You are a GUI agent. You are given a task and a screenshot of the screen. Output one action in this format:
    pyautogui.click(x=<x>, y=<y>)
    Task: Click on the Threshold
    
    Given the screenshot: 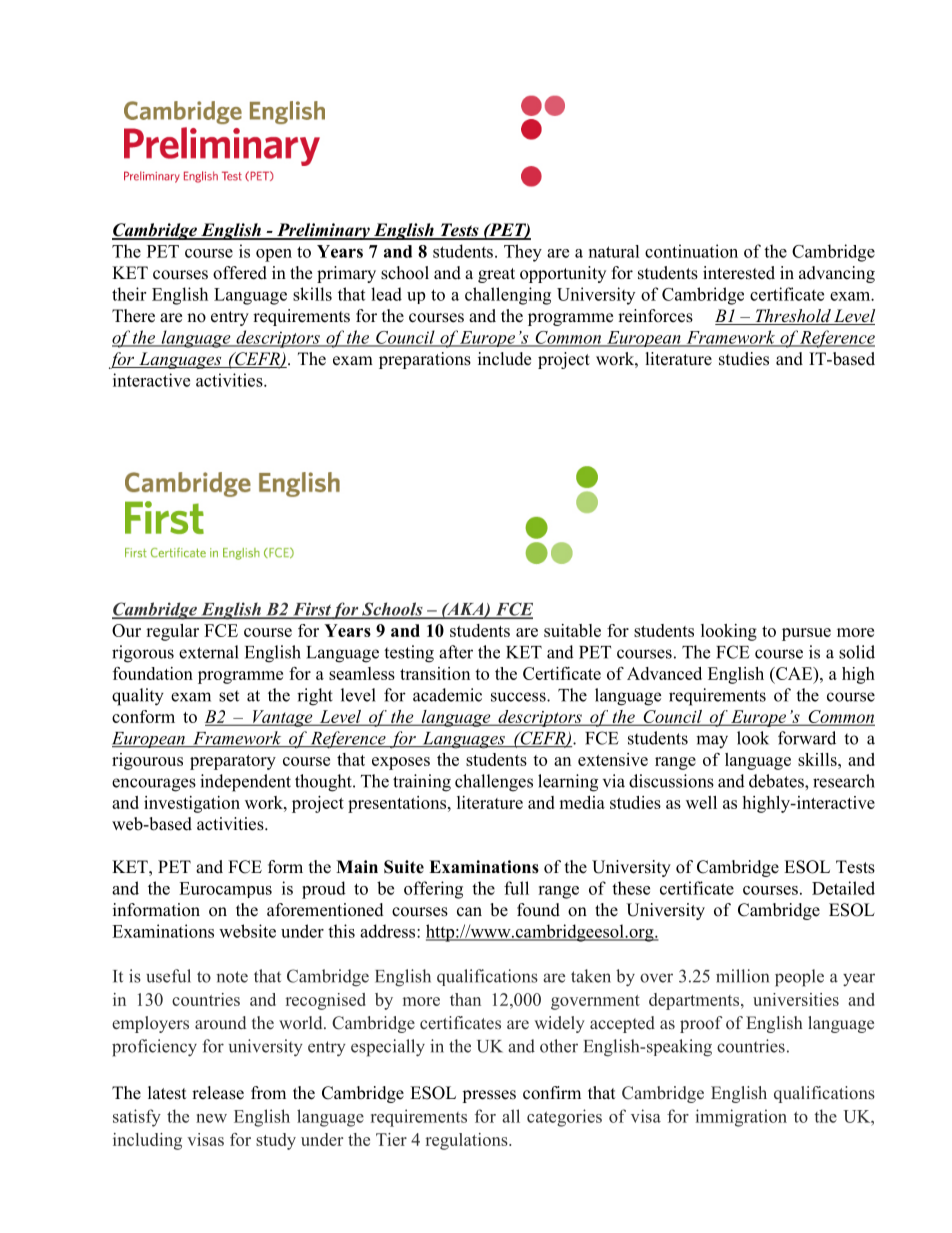 What is the action you would take?
    pyautogui.click(x=793, y=317)
